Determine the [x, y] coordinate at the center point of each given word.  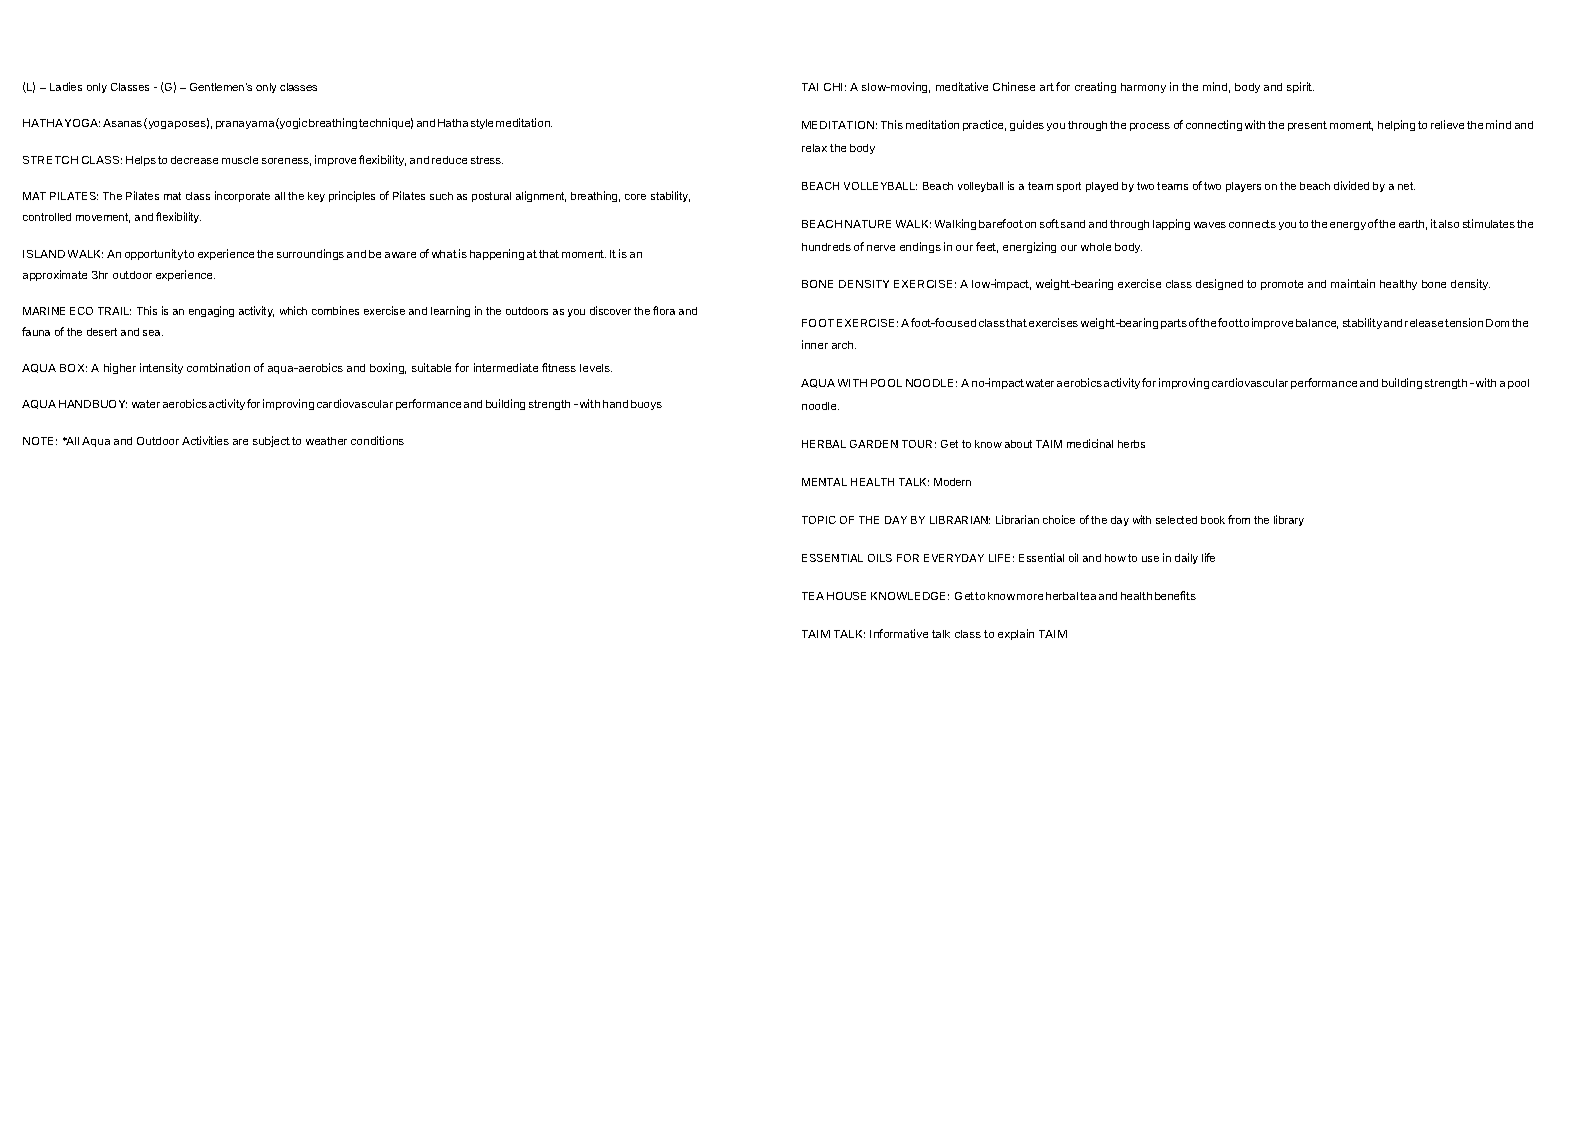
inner [815, 344]
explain [1016, 634]
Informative [899, 633]
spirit [1300, 87]
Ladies [66, 86]
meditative [962, 86]
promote [1282, 285]
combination [218, 367]
